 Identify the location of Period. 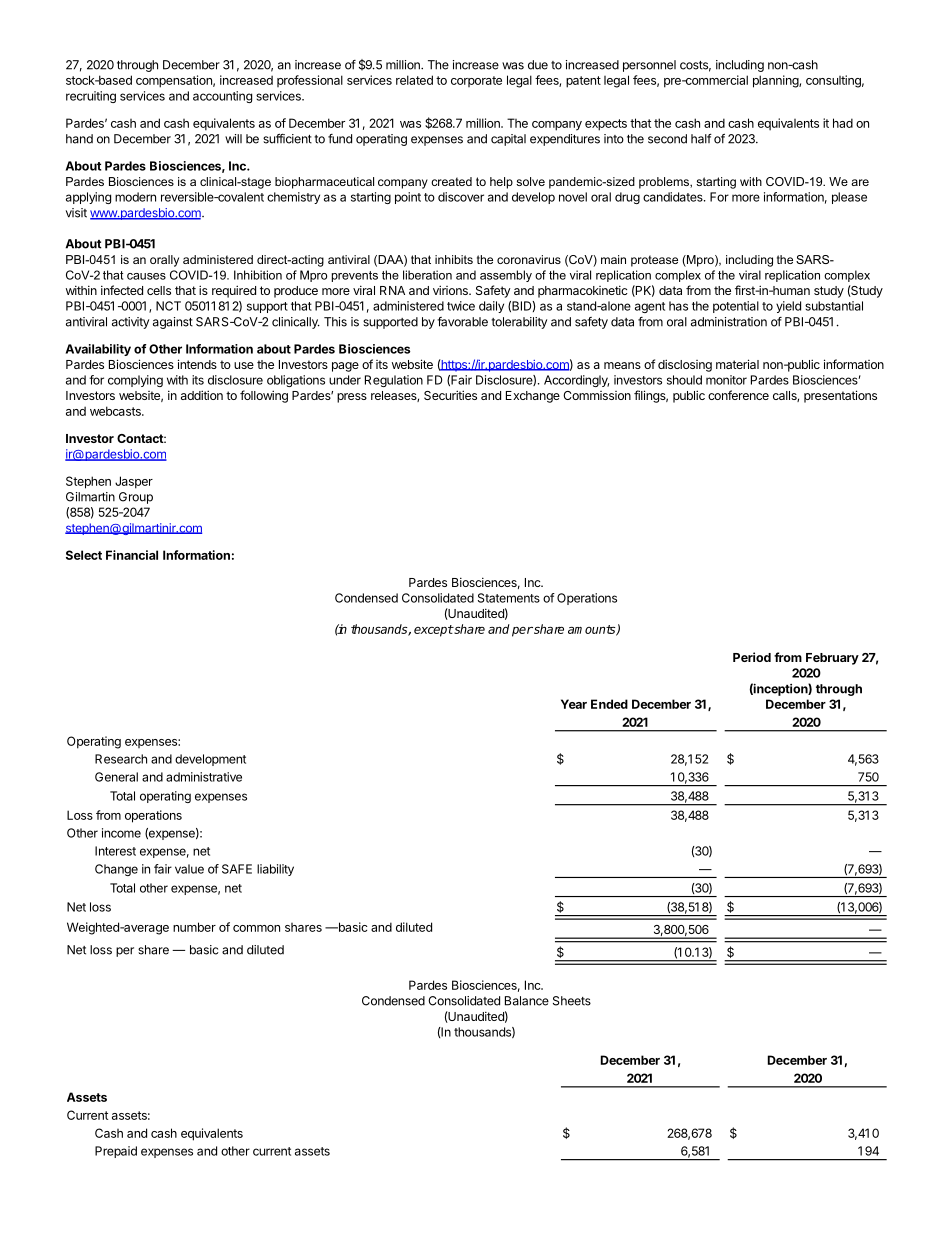
(752, 657).
